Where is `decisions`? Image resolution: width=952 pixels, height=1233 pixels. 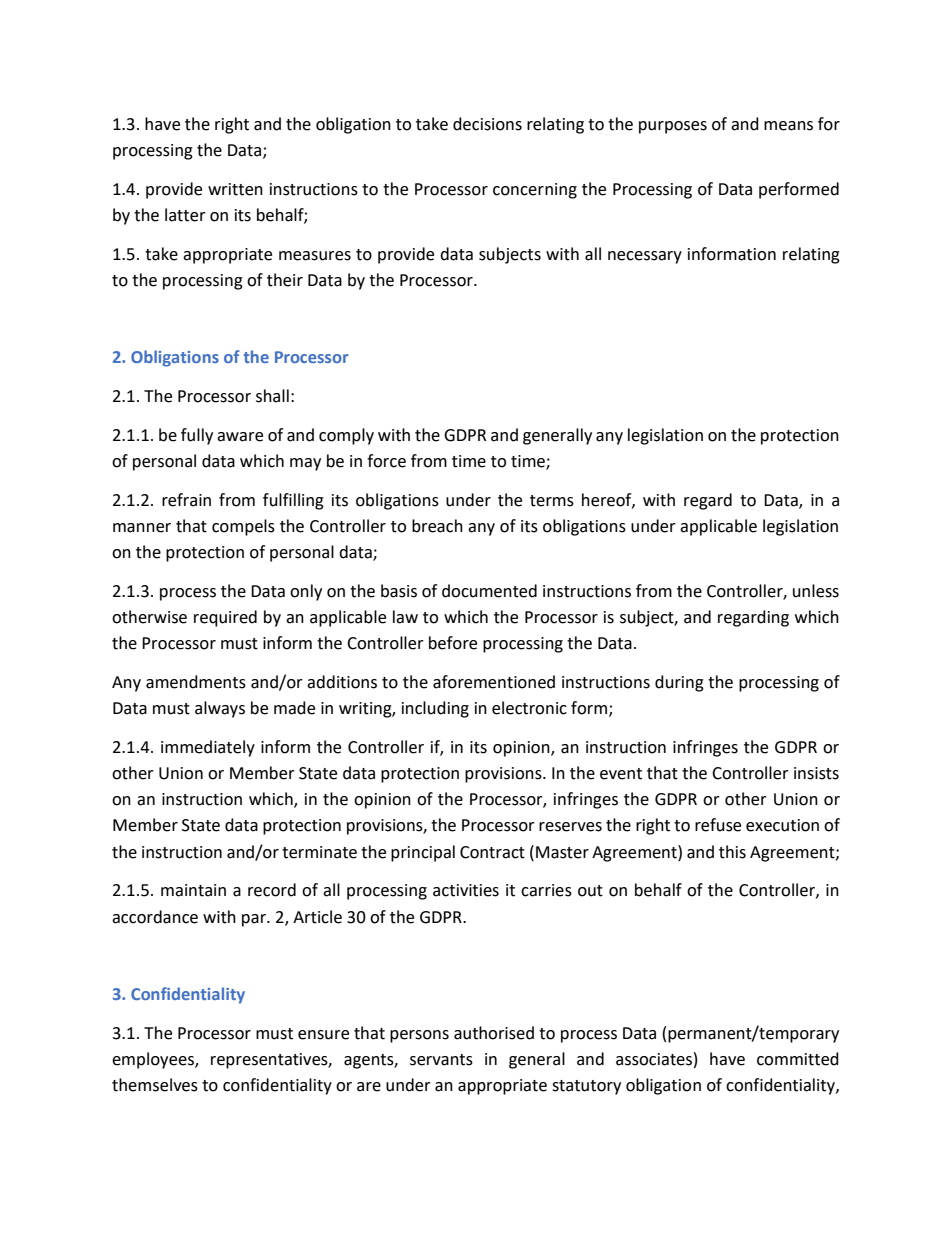 decisions is located at coordinates (487, 124).
